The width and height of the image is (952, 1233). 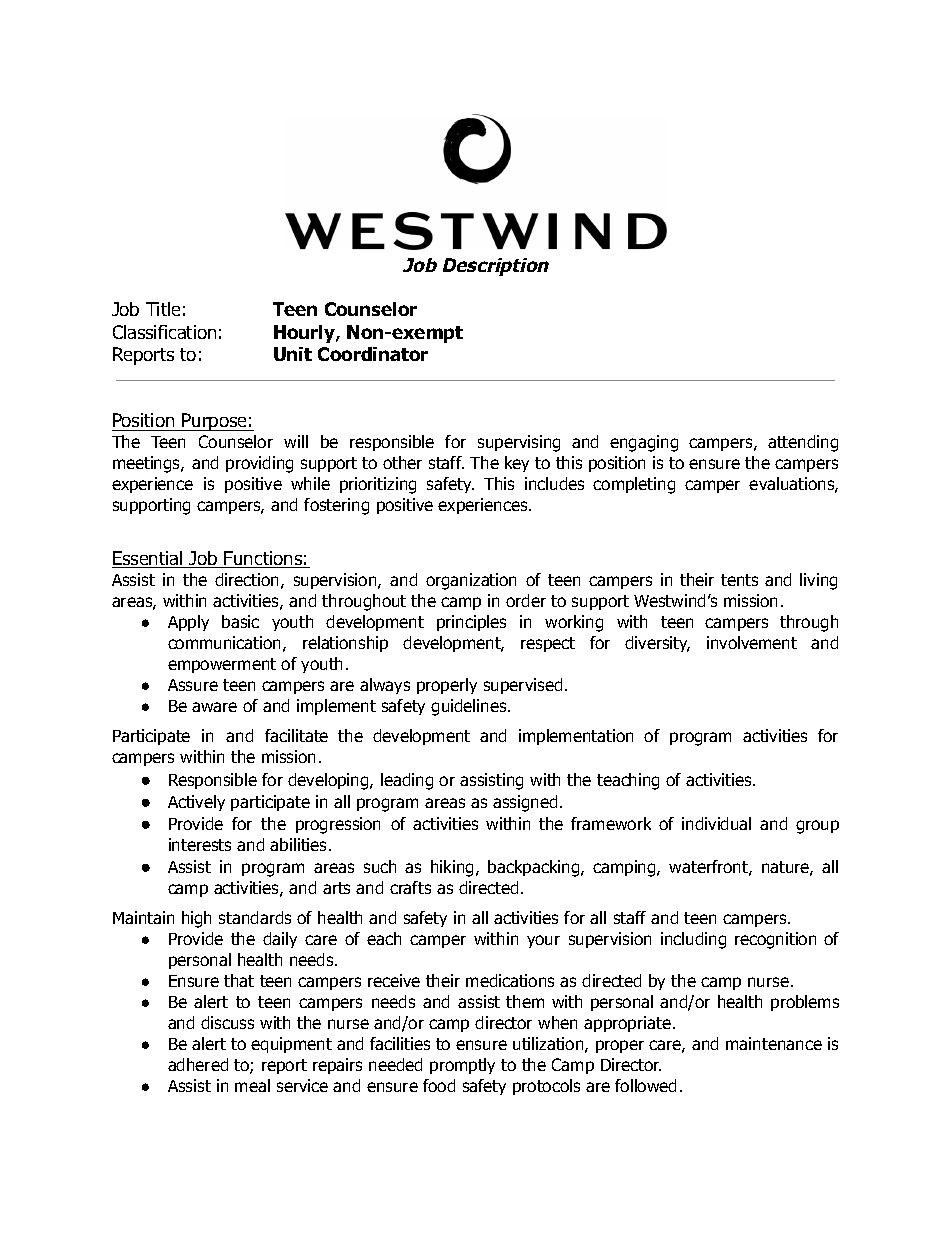 What do you see at coordinates (198, 1064) in the image?
I see `adhered` at bounding box center [198, 1064].
